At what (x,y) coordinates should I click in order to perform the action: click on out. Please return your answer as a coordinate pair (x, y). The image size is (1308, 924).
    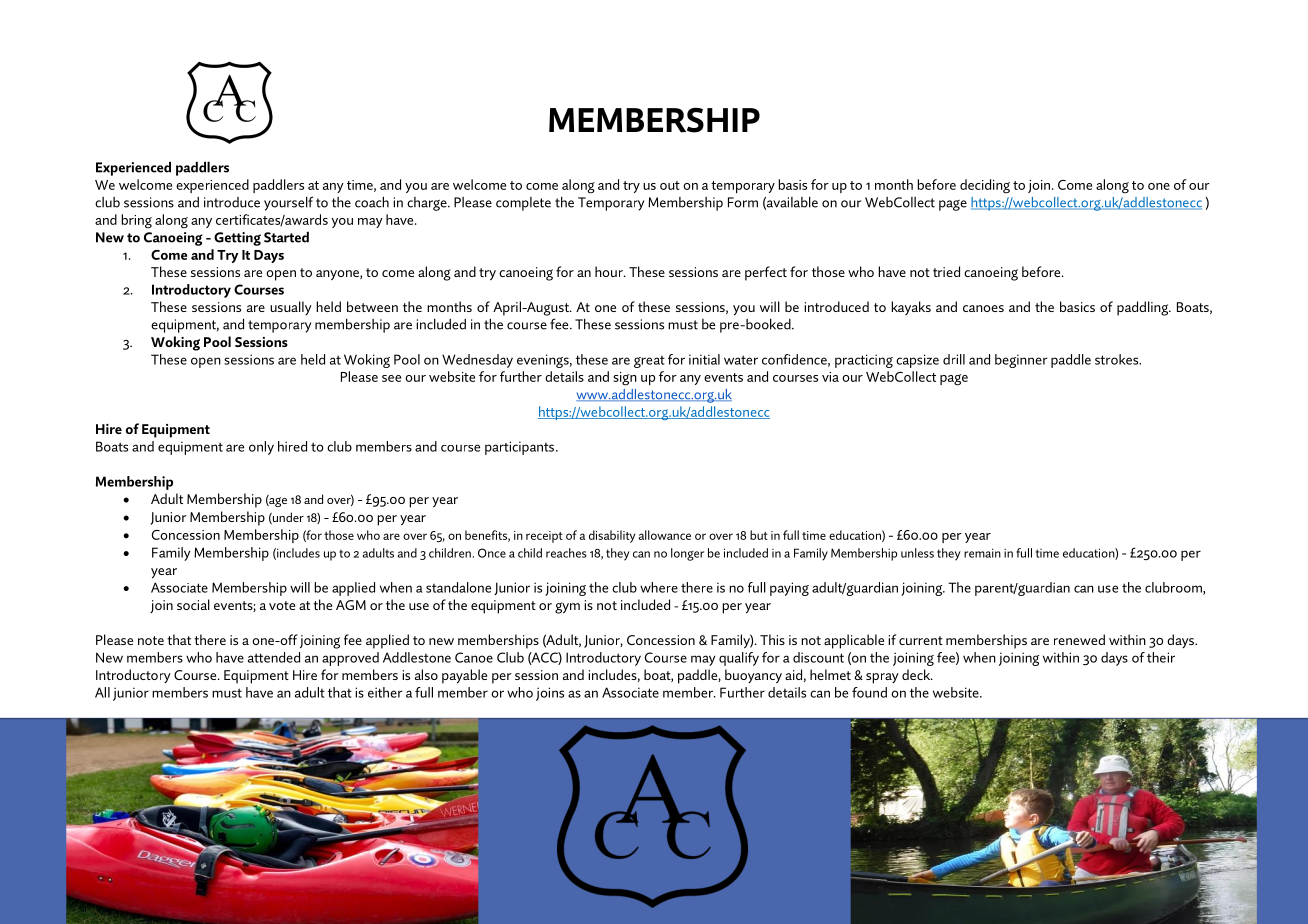
    Looking at the image, I should click on (670, 185).
